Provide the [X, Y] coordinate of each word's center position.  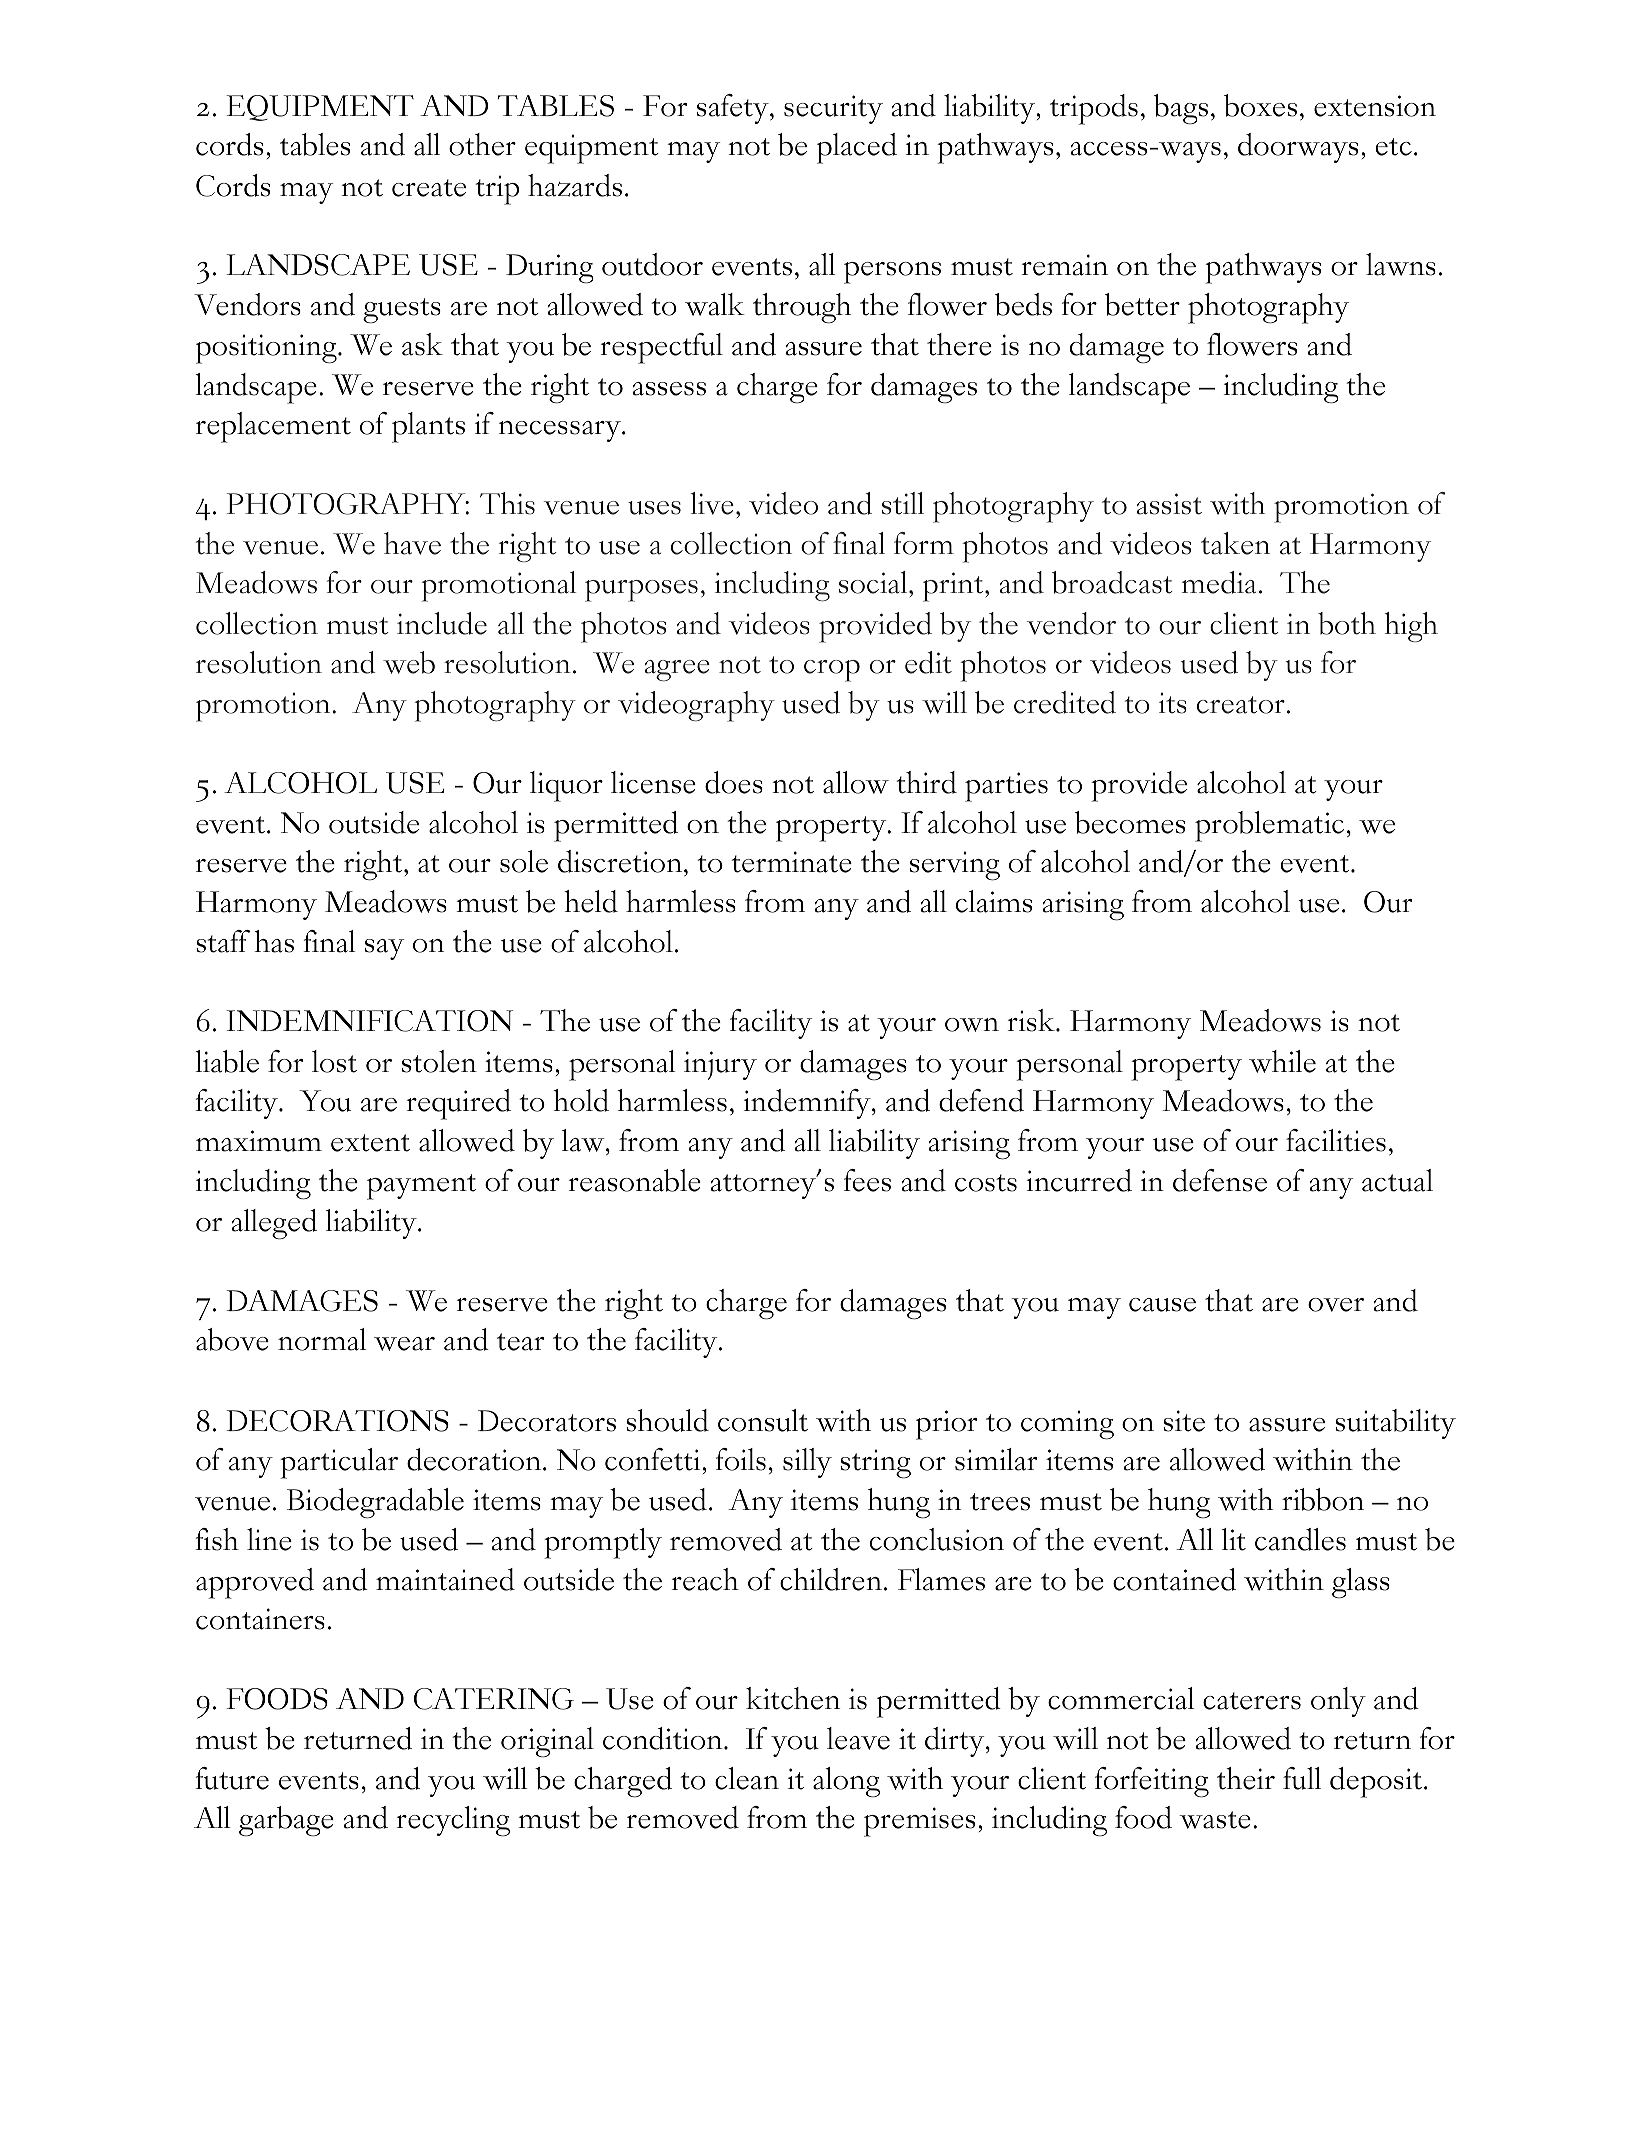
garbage [286, 1821]
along [846, 1782]
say [384, 949]
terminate [791, 862]
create [429, 188]
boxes [1260, 105]
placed [857, 148]
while [1282, 1061]
